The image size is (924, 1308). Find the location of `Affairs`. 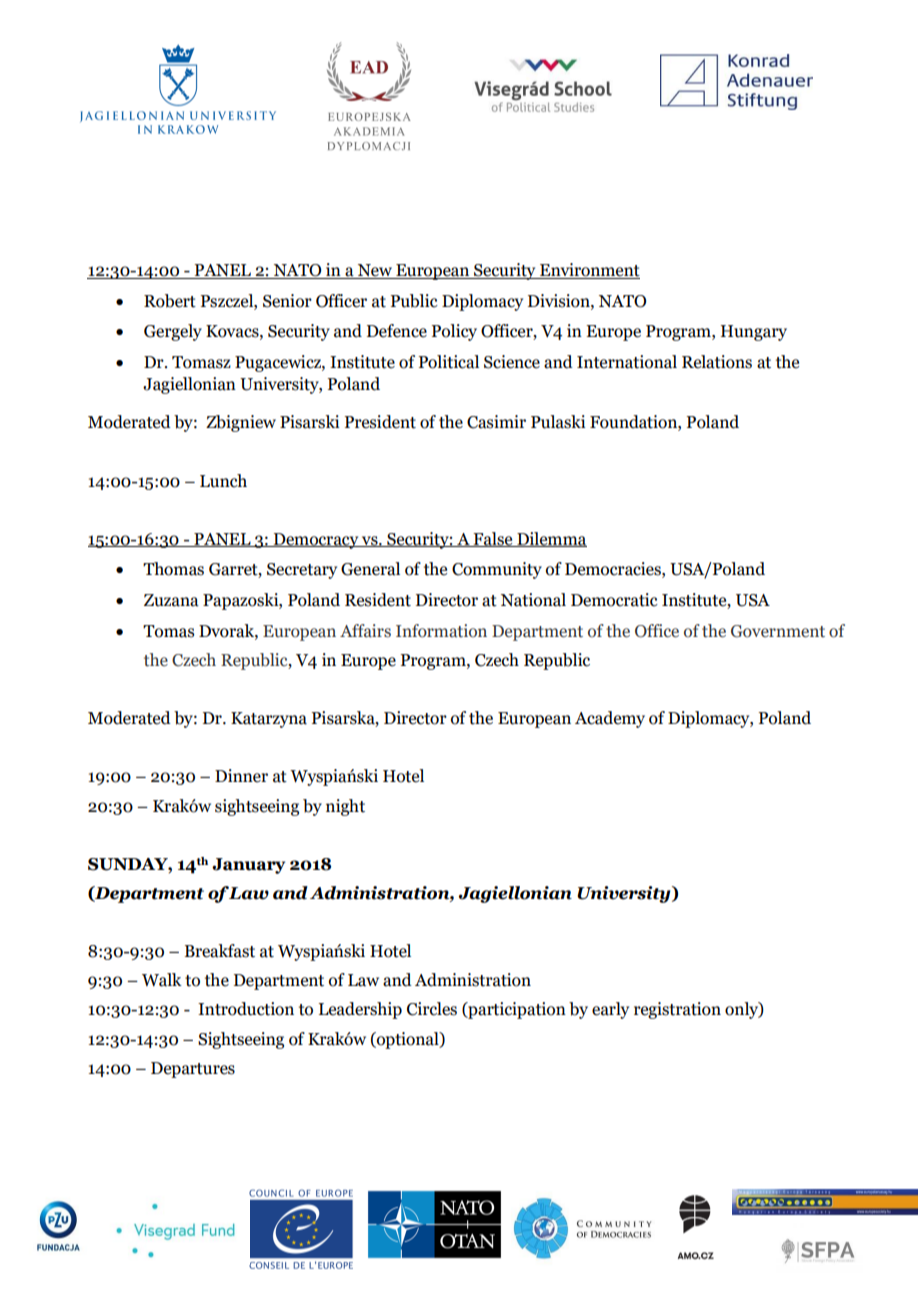

Affairs is located at coordinates (365, 631).
